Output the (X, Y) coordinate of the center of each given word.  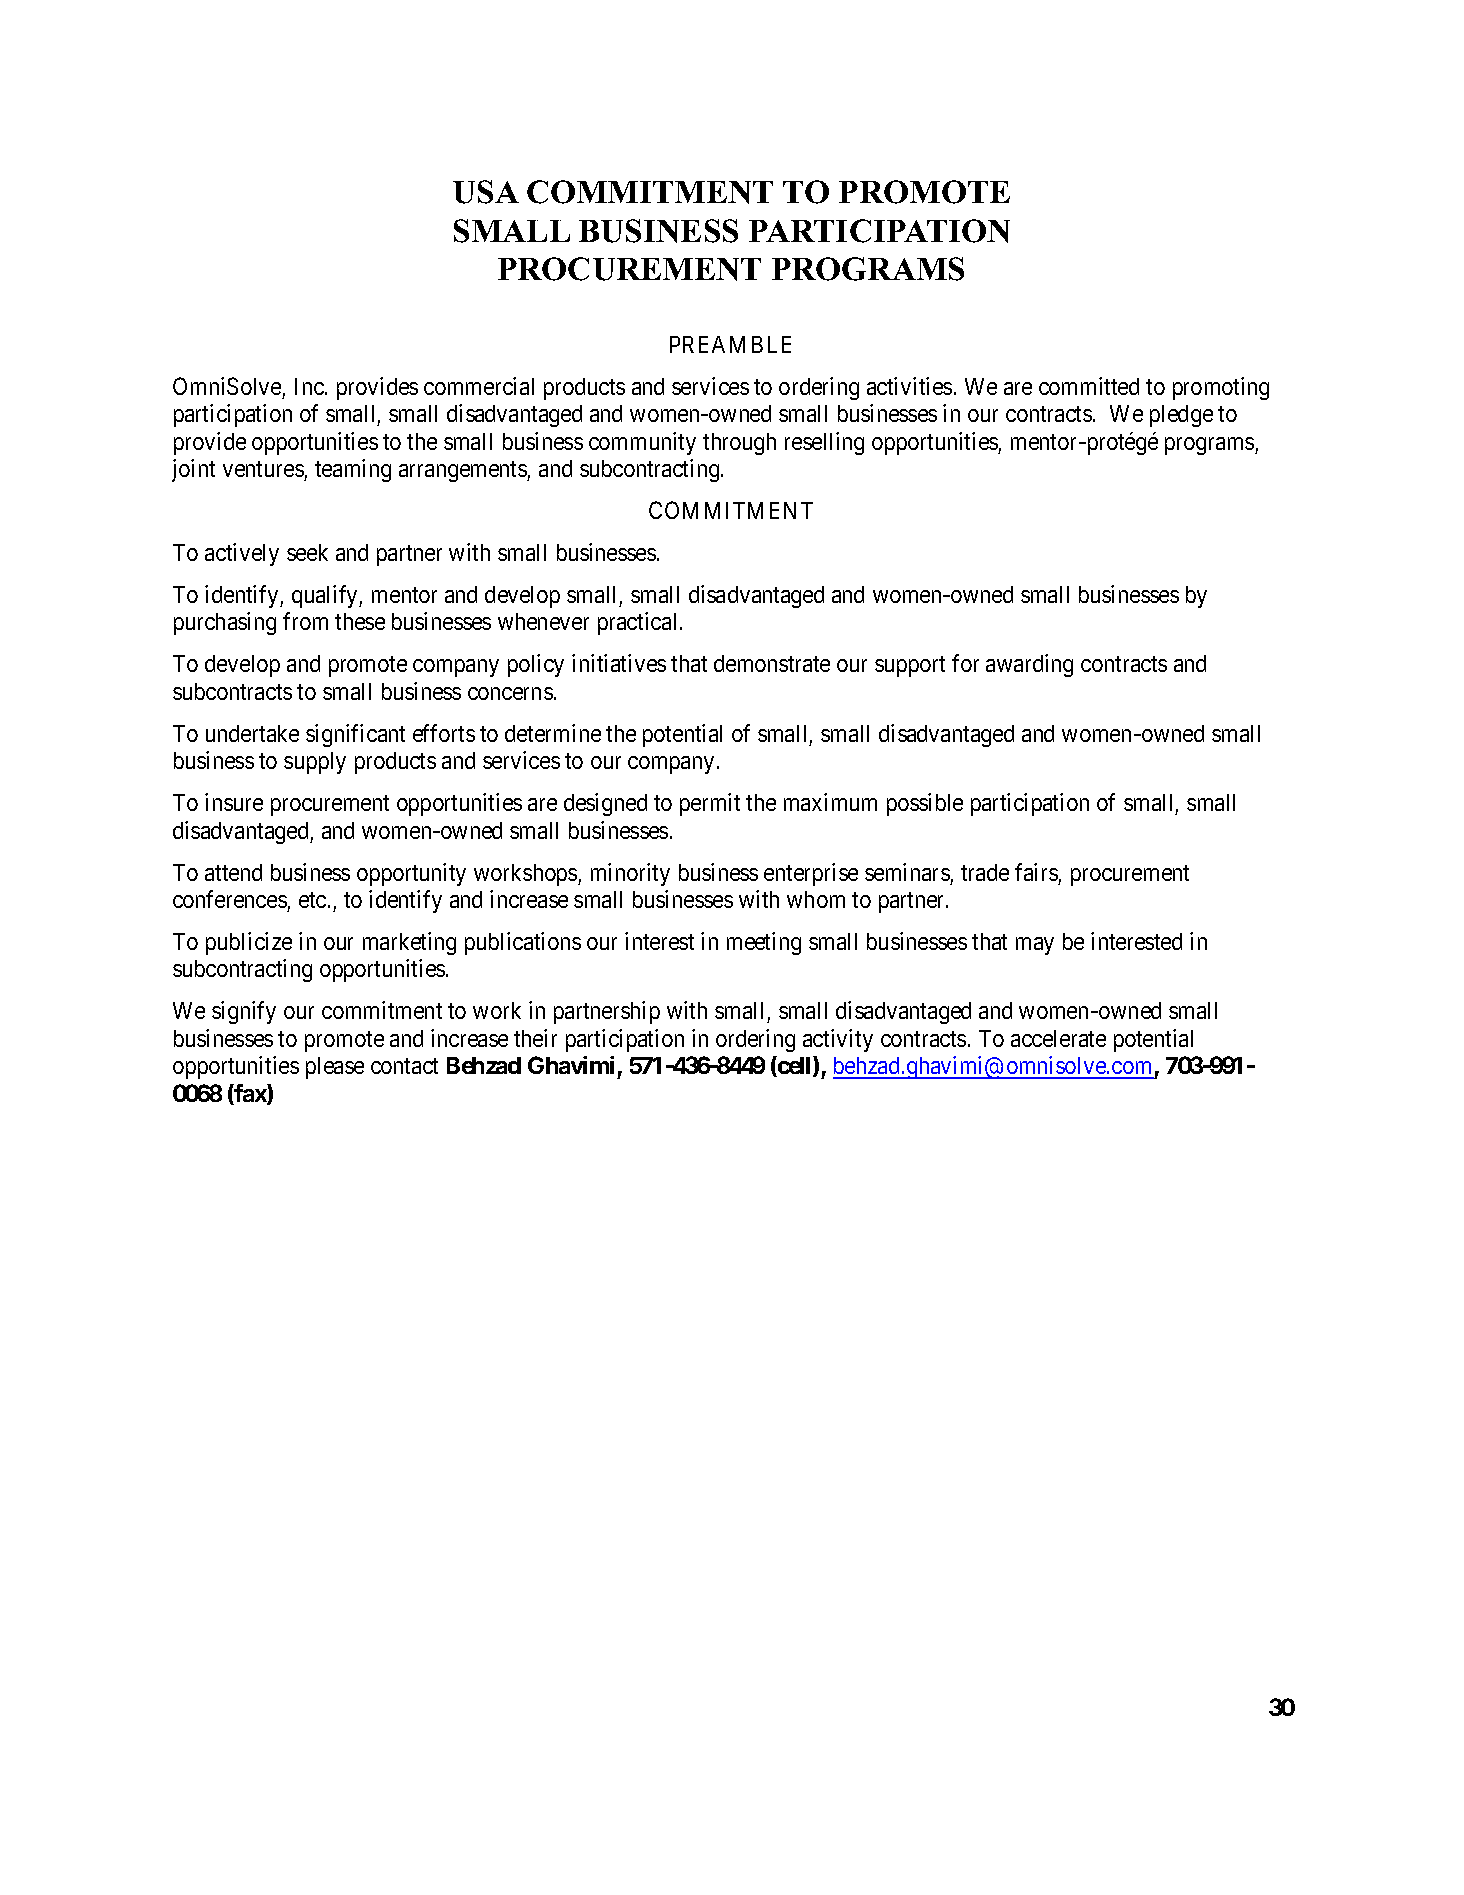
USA (486, 192)
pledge (1181, 416)
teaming (353, 470)
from (305, 621)
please (335, 1068)
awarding (1029, 665)
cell (795, 1066)
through (739, 444)
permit (710, 804)
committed (1089, 386)
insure (234, 802)
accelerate (1058, 1038)
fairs (1036, 872)
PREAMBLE (730, 344)
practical (639, 623)
